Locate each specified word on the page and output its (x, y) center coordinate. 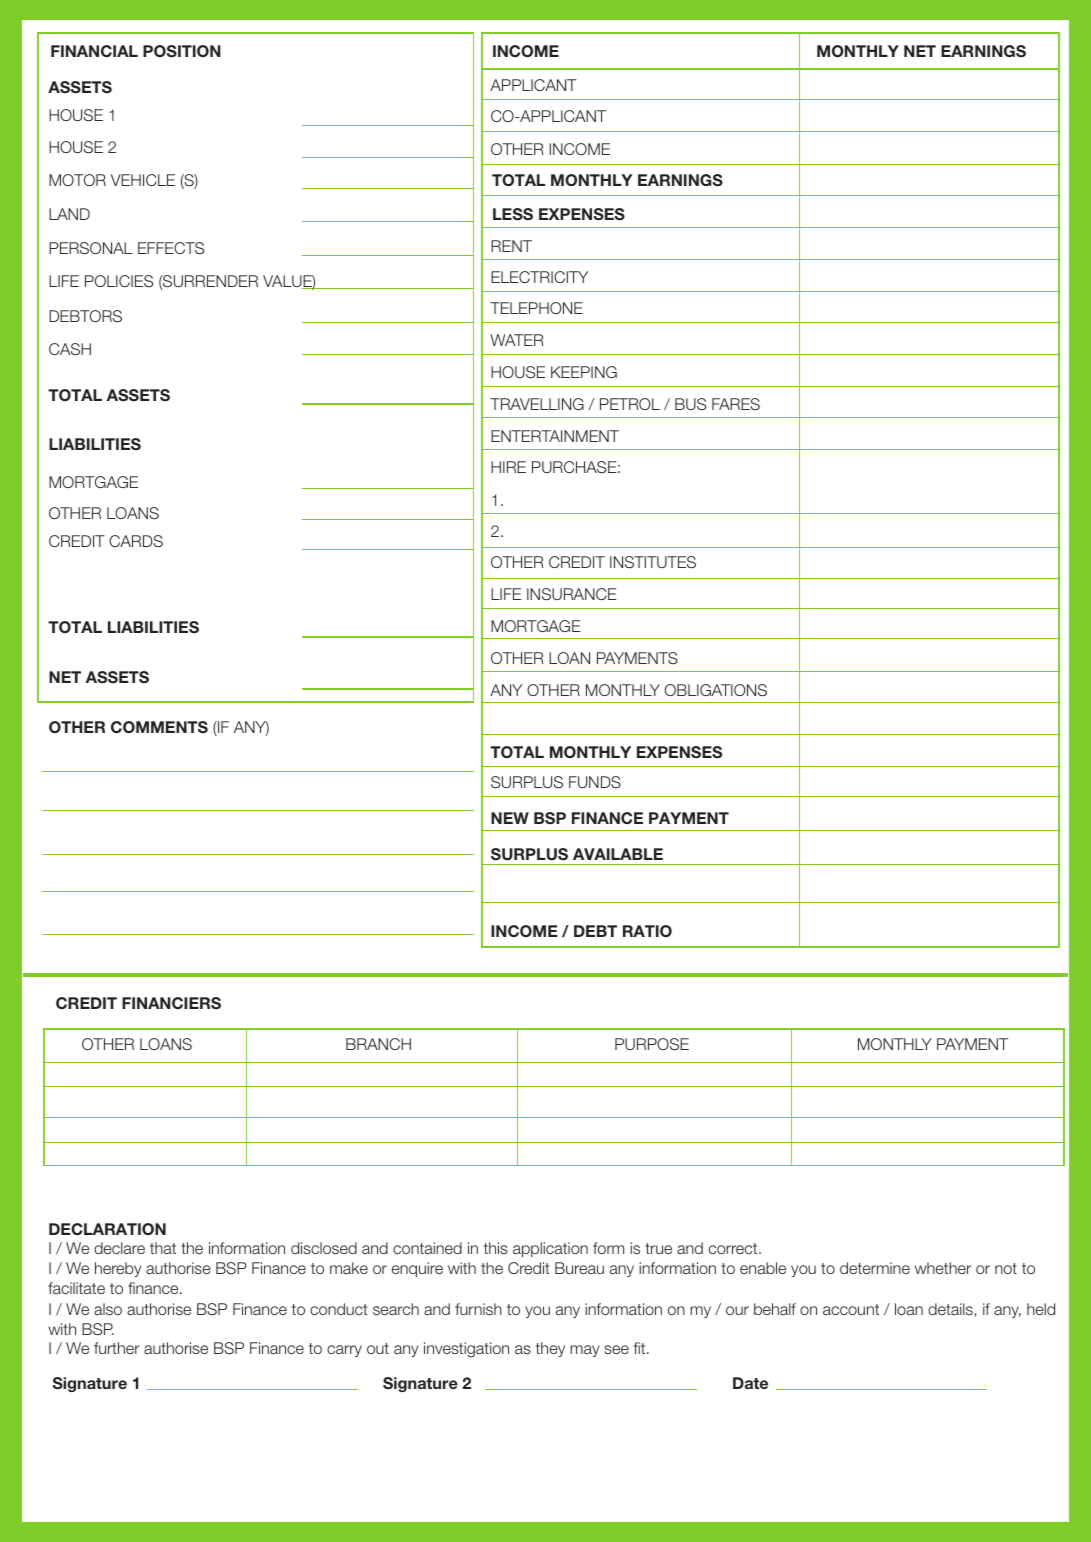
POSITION (182, 51)
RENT (511, 246)
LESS (513, 214)
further (117, 1348)
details (950, 1309)
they (550, 1349)
